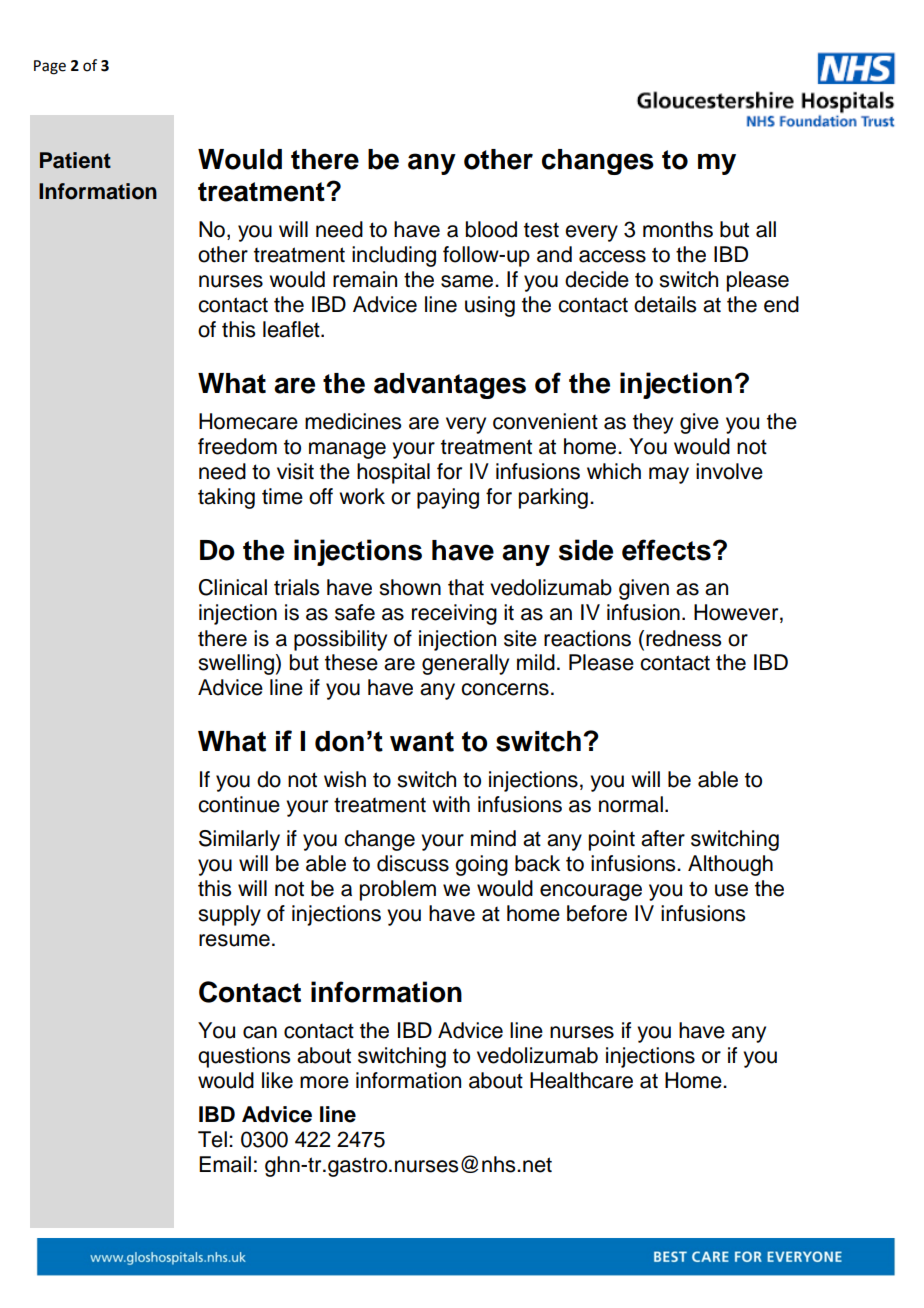 The image size is (924, 1308). Describe the element at coordinates (50, 67) in the document. I see `Page` at that location.
